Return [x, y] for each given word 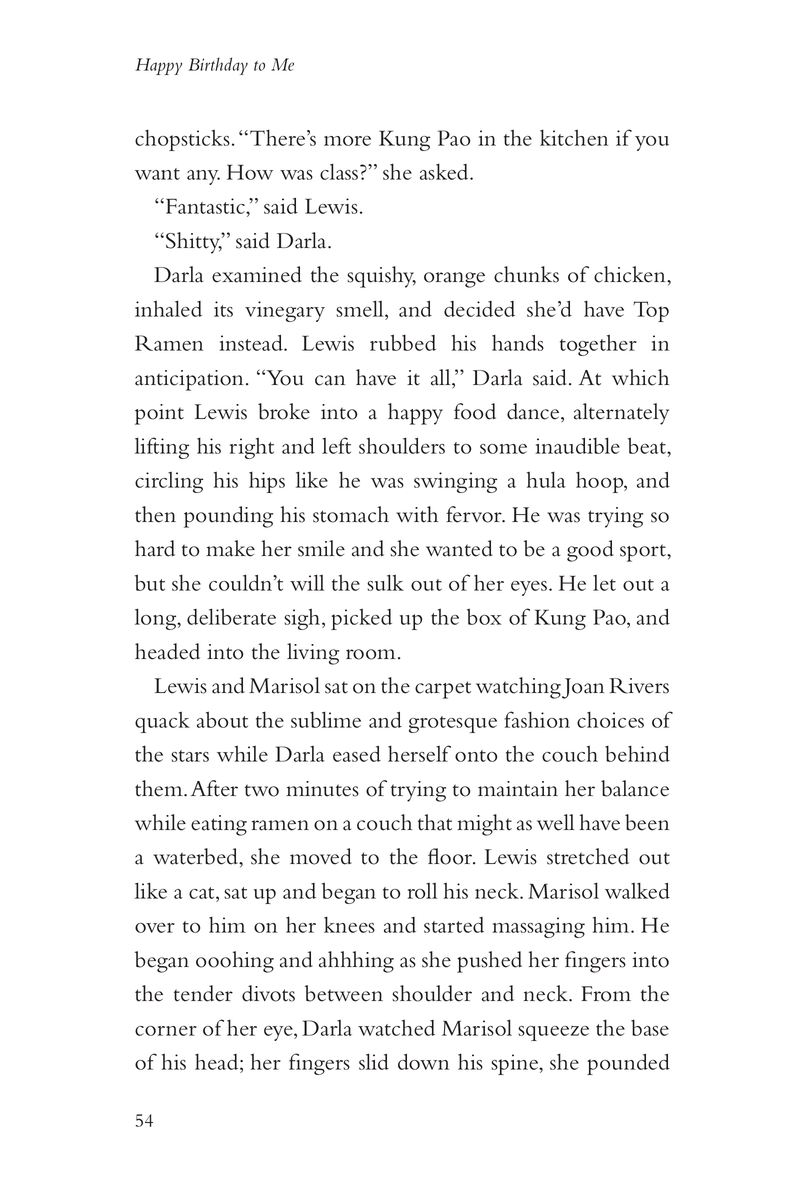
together [598, 345]
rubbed [403, 342]
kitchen [574, 137]
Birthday [218, 66]
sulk [385, 582]
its [223, 309]
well [555, 822]
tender [203, 993]
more [347, 141]
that [435, 822]
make [230, 548]
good [590, 551]
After [214, 788]
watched [396, 1027]
